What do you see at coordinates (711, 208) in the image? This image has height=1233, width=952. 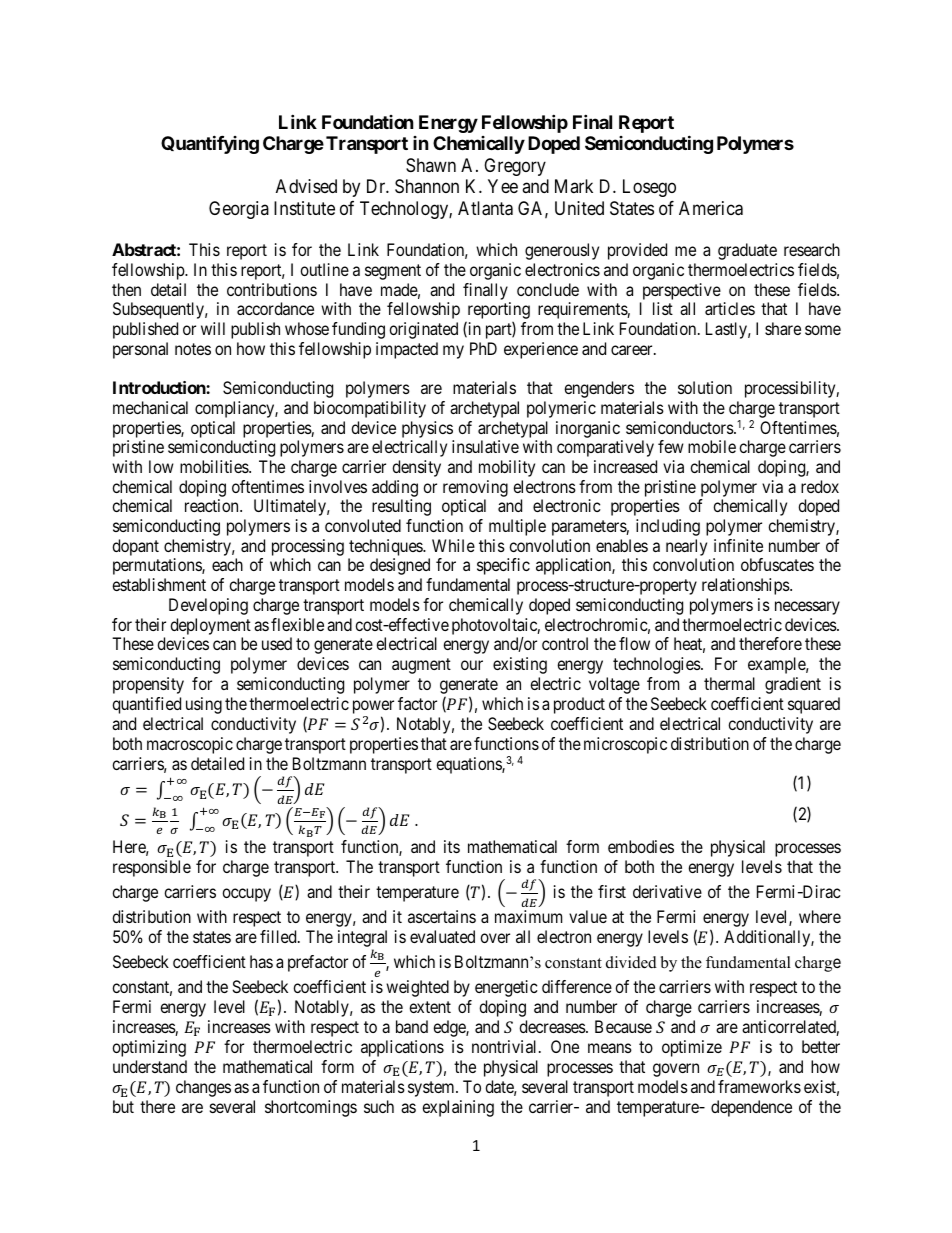 I see `America` at bounding box center [711, 208].
